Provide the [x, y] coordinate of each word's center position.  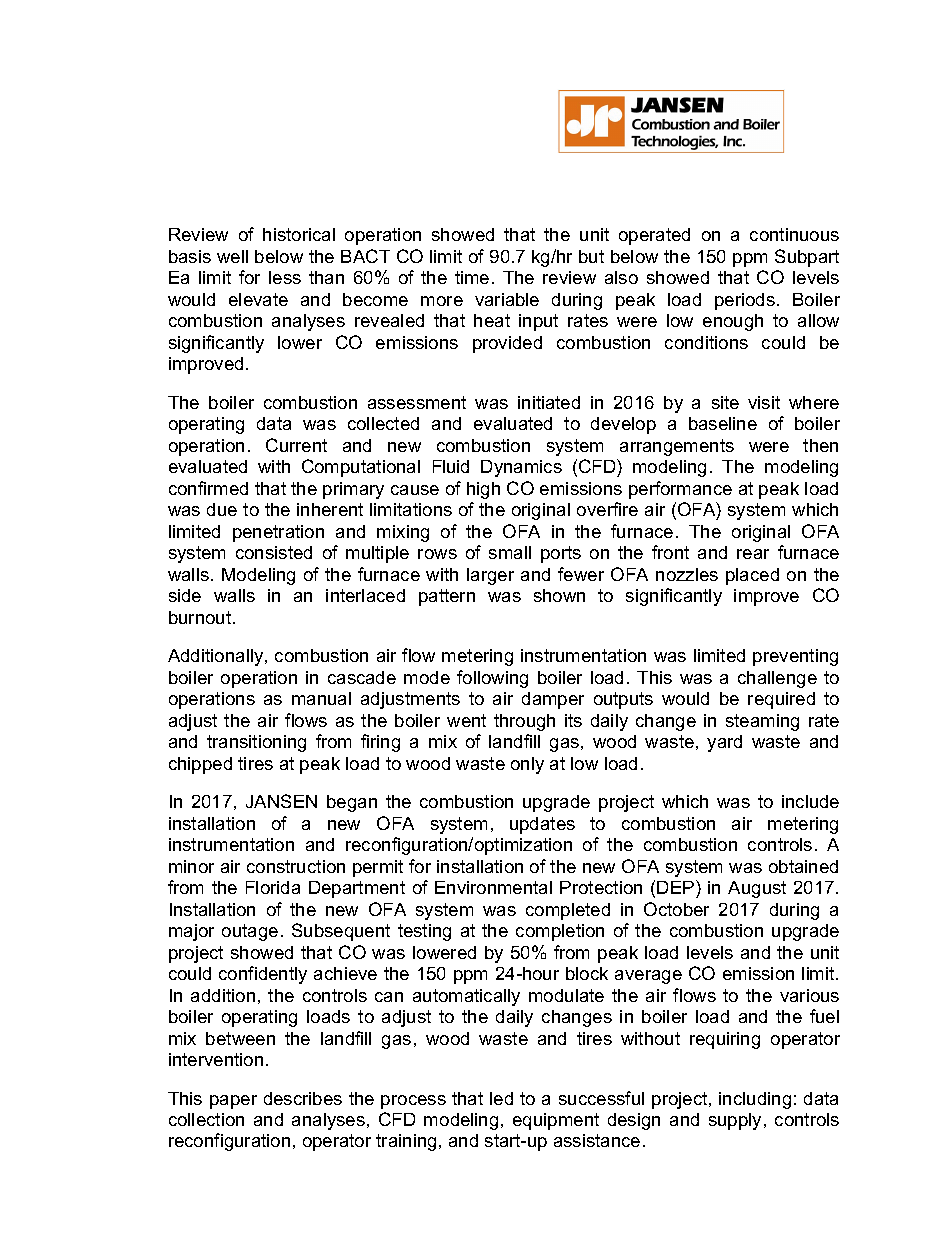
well [232, 256]
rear [753, 554]
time [472, 277]
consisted [274, 552]
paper [233, 1102]
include [810, 801]
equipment [556, 1121]
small [510, 552]
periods [745, 301]
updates [542, 825]
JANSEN [281, 801]
